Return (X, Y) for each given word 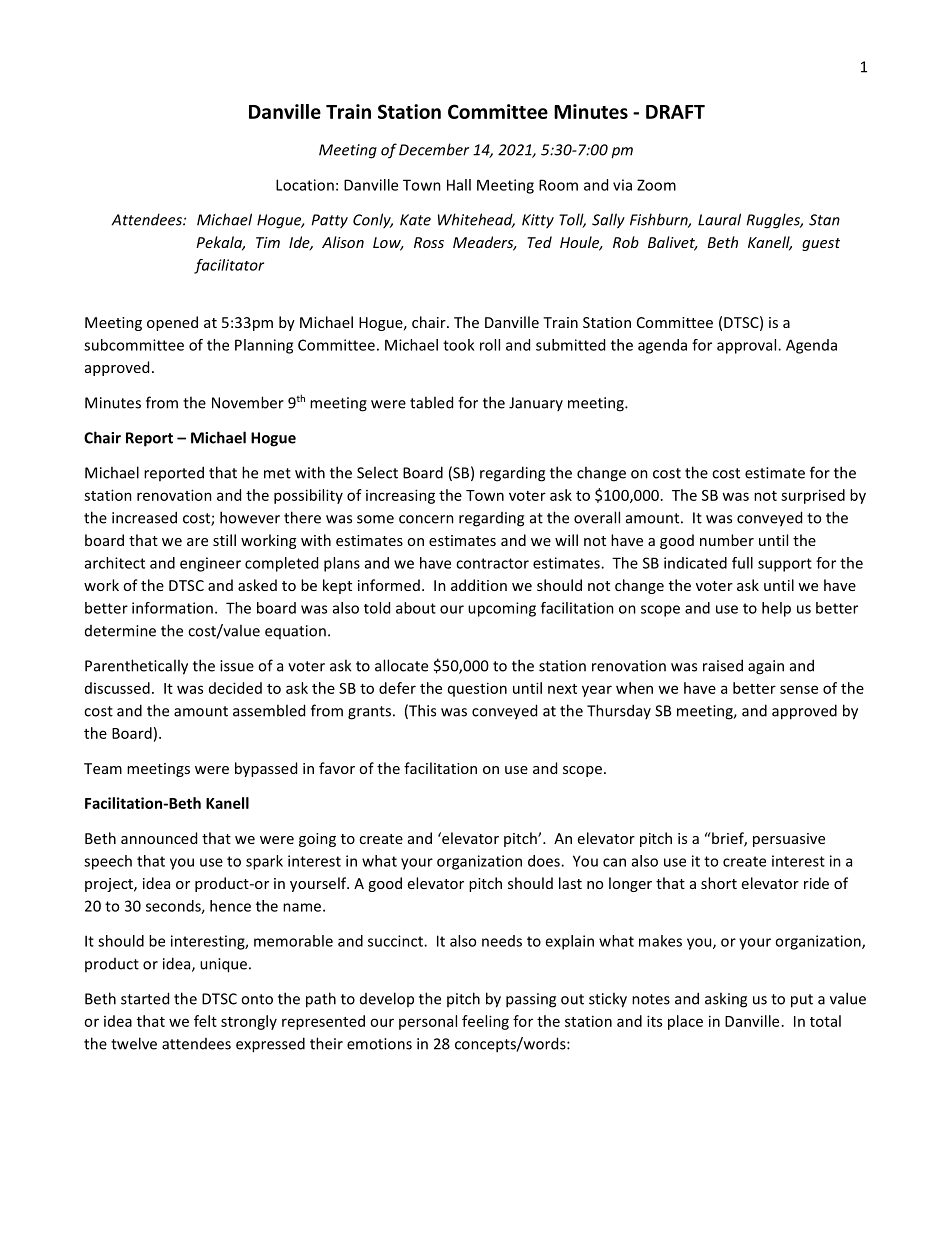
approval (748, 346)
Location (305, 185)
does (545, 861)
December (434, 149)
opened (172, 323)
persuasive (789, 840)
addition (479, 585)
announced (159, 838)
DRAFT (675, 112)
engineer (210, 564)
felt (205, 1021)
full (742, 563)
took (458, 345)
